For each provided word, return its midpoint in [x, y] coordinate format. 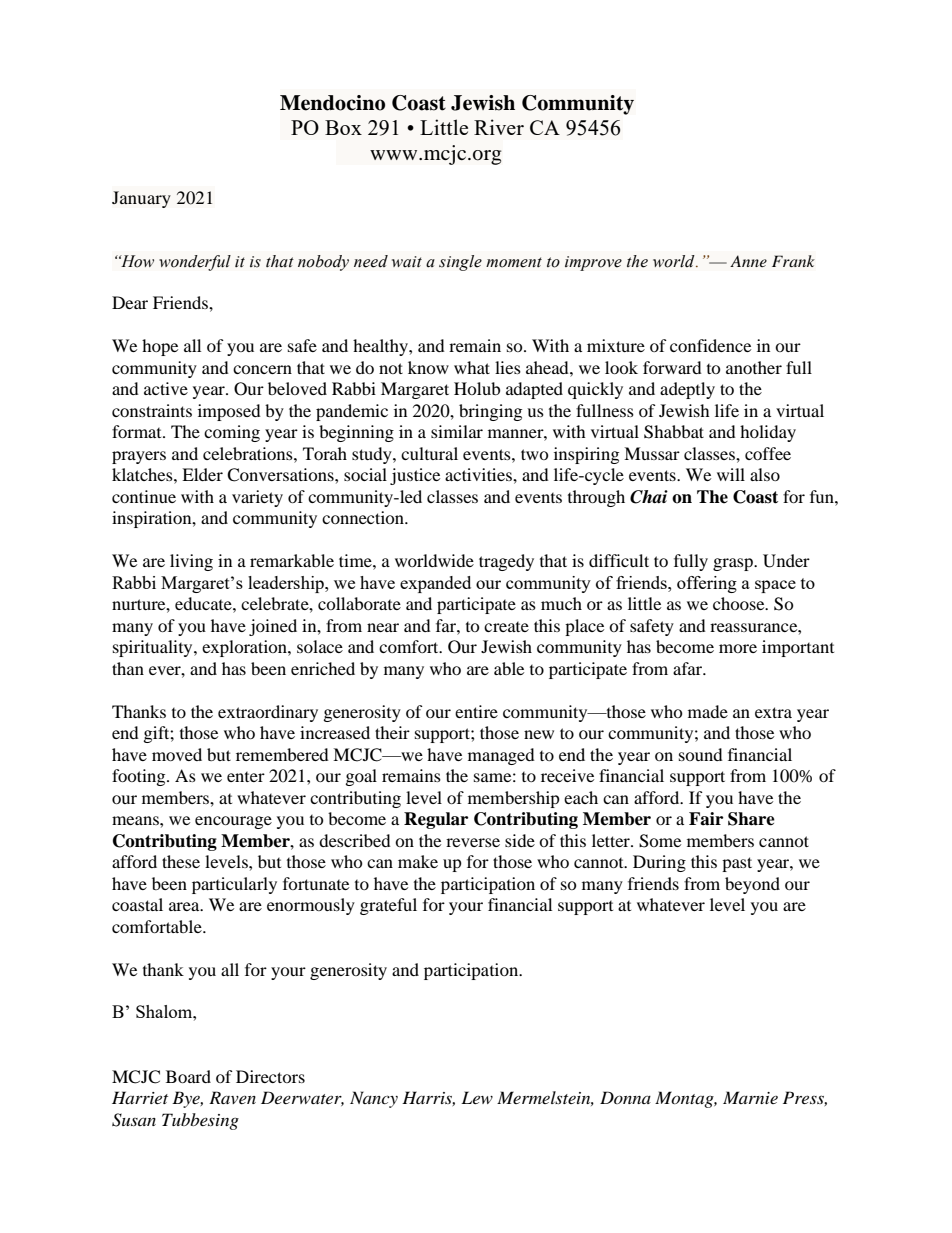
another [754, 367]
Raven [232, 1097]
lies [508, 367]
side [520, 840]
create [506, 627]
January [141, 199]
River [499, 127]
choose [740, 603]
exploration [245, 648]
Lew [477, 1097]
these [181, 861]
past [737, 864]
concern [262, 369]
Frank [793, 261]
